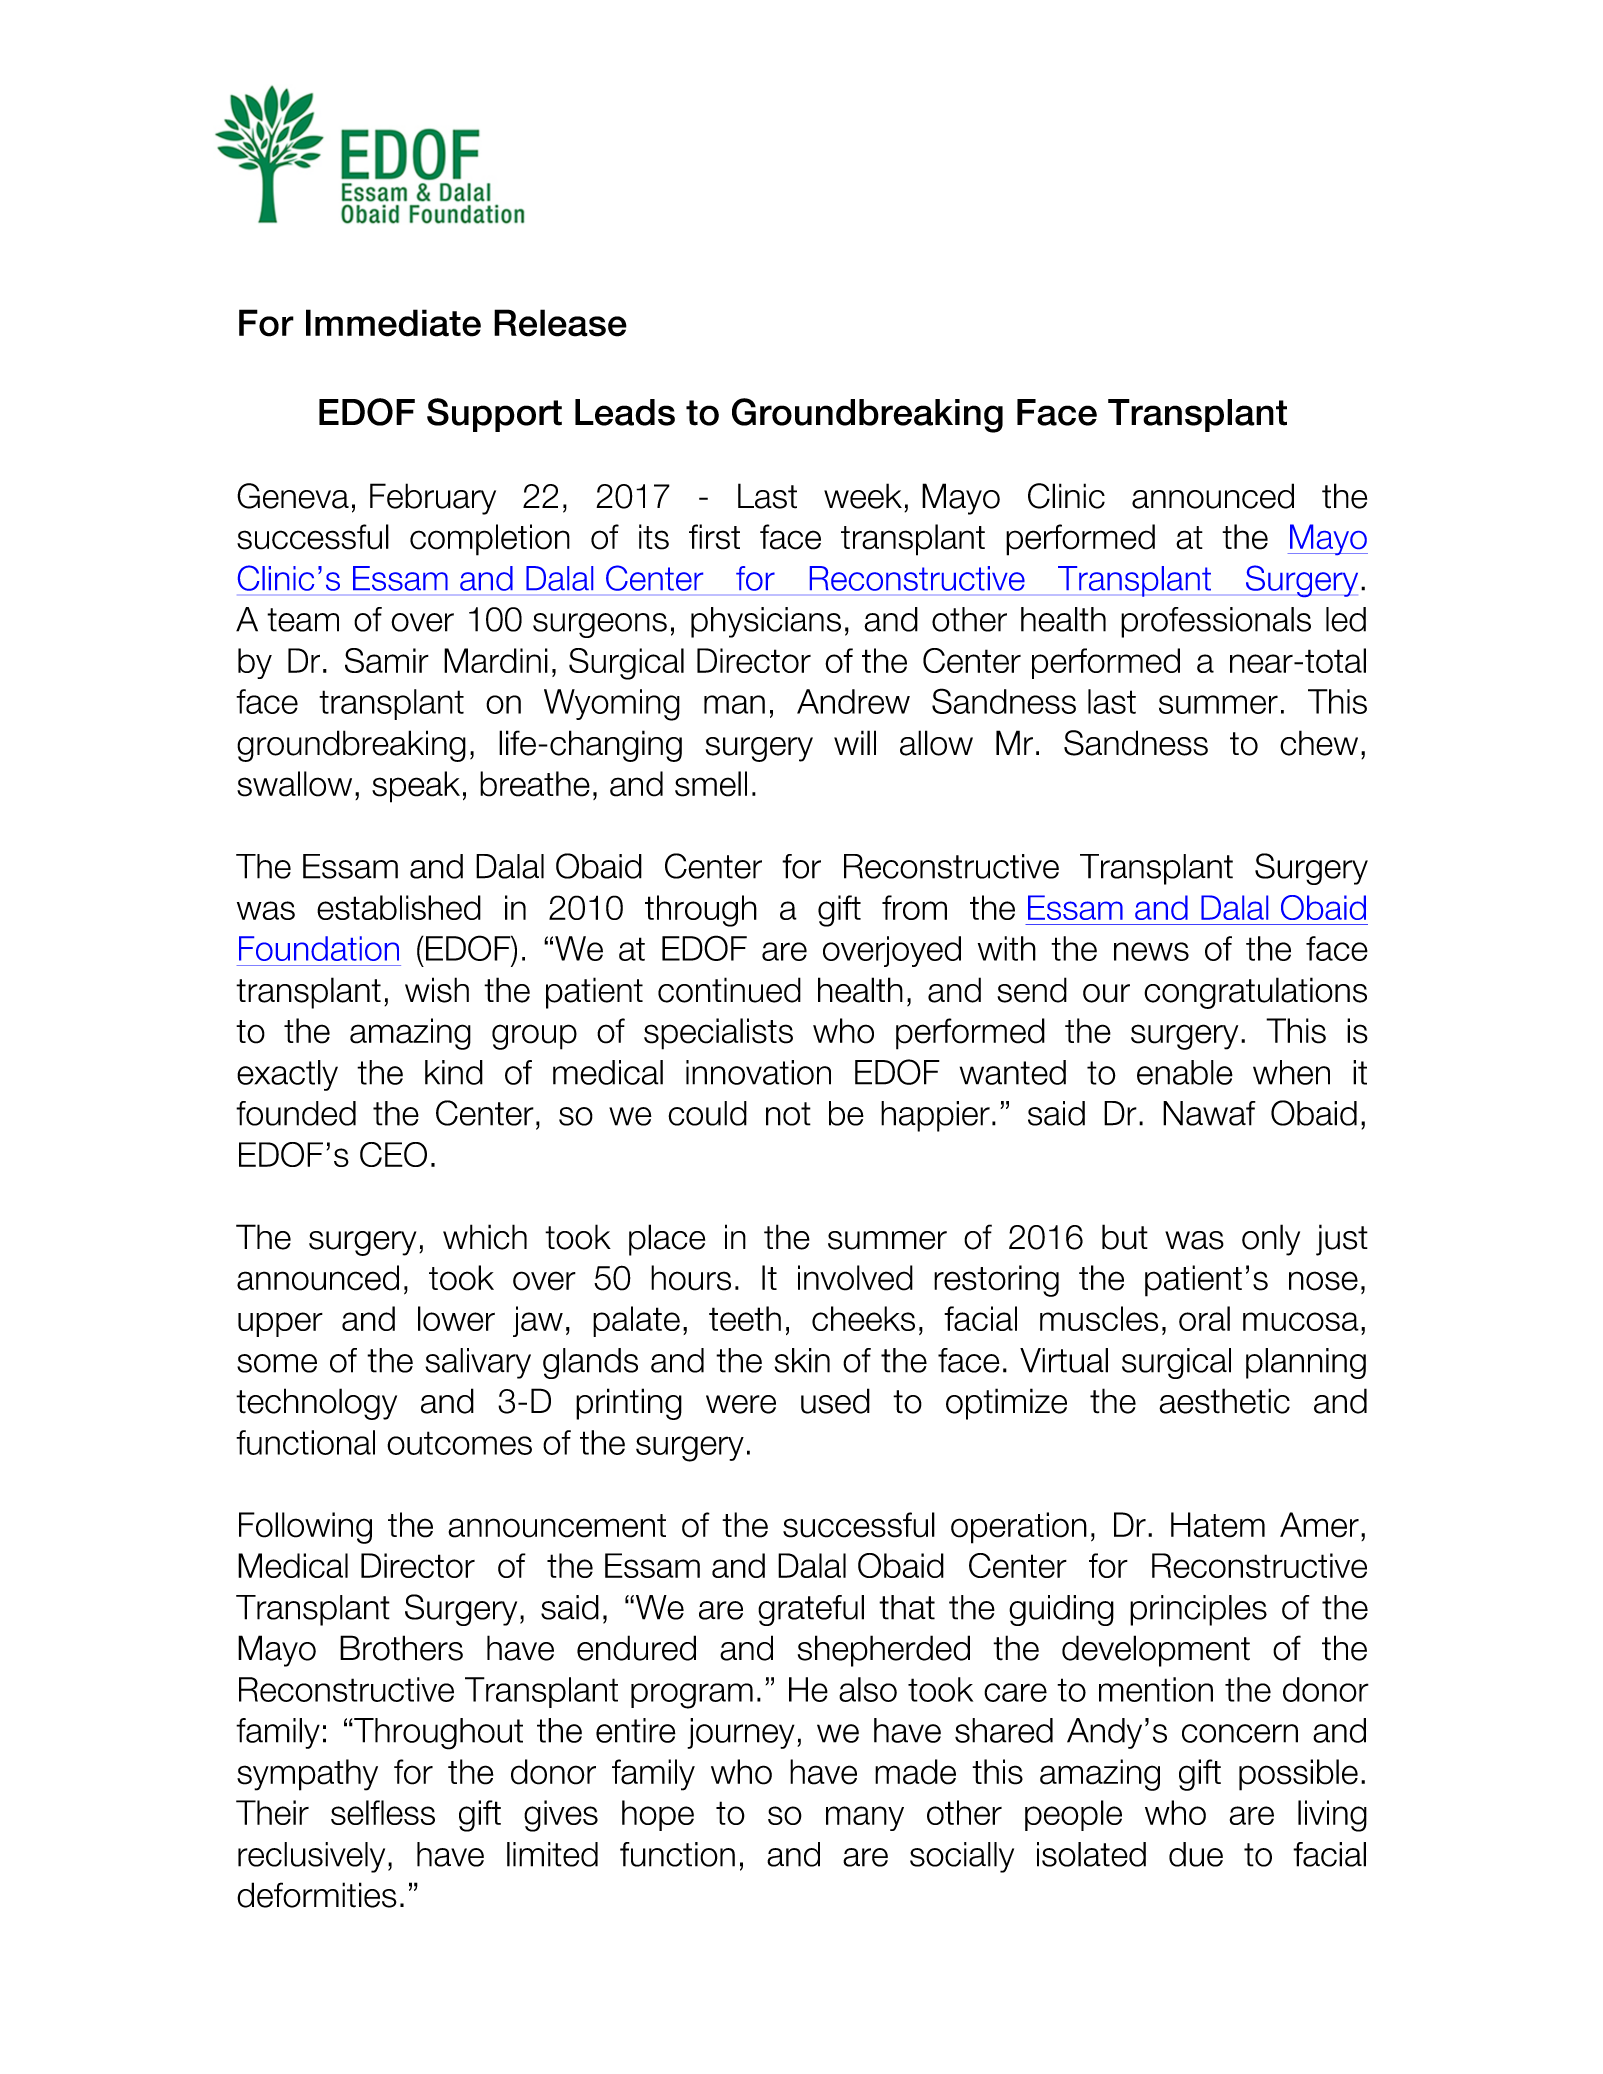  Describe the element at coordinates (914, 907) in the page. I see `from` at that location.
